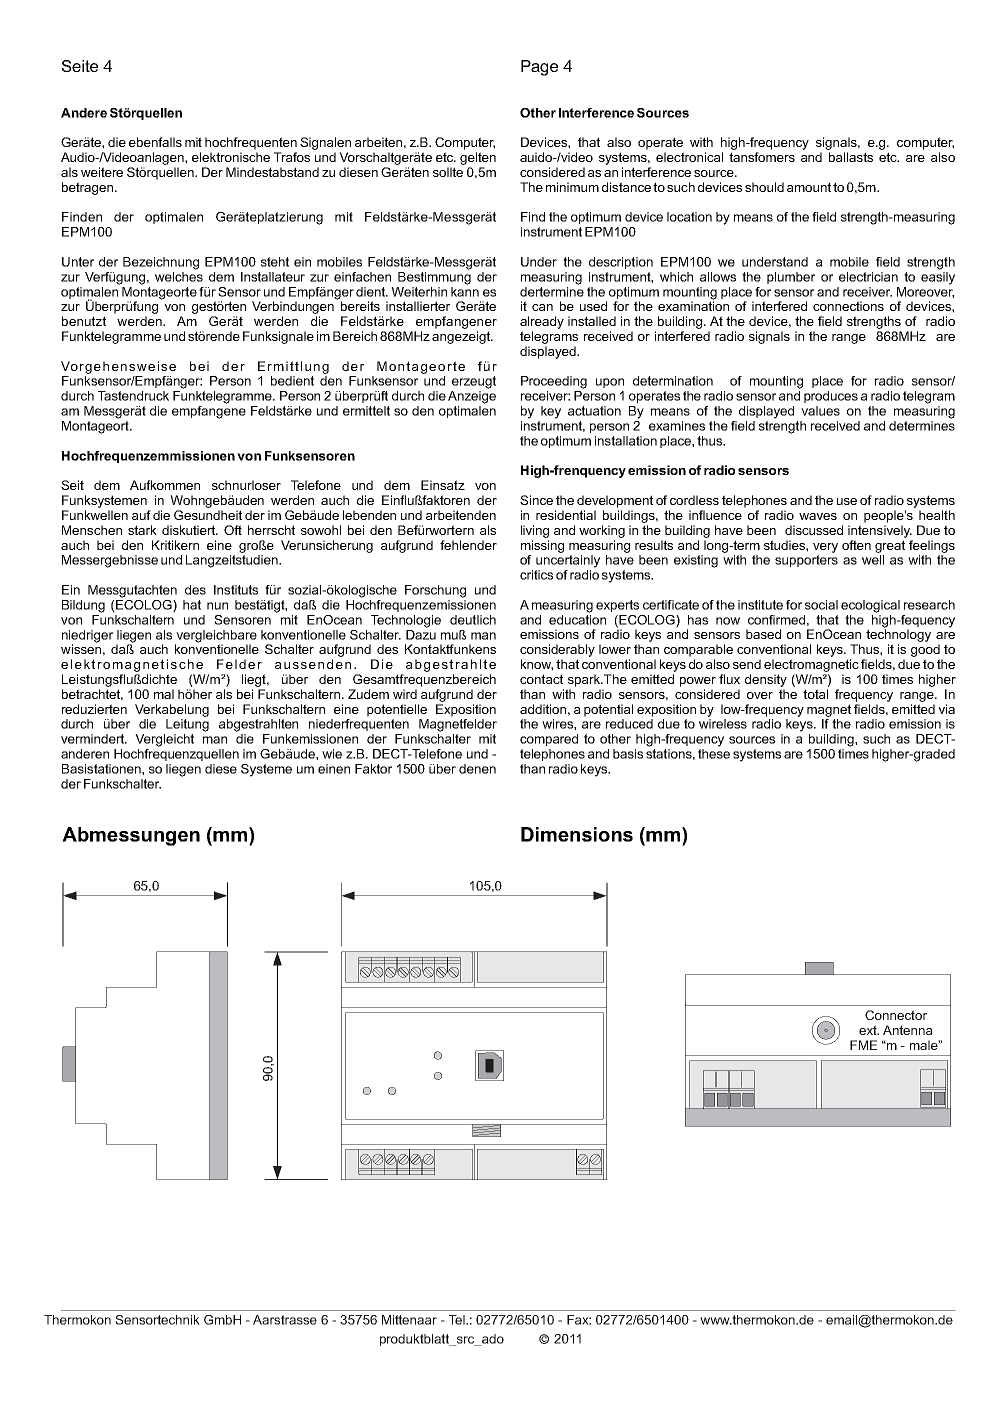 The height and width of the screenshot is (1405, 993). What do you see at coordinates (142, 530) in the screenshot?
I see `stark` at bounding box center [142, 530].
